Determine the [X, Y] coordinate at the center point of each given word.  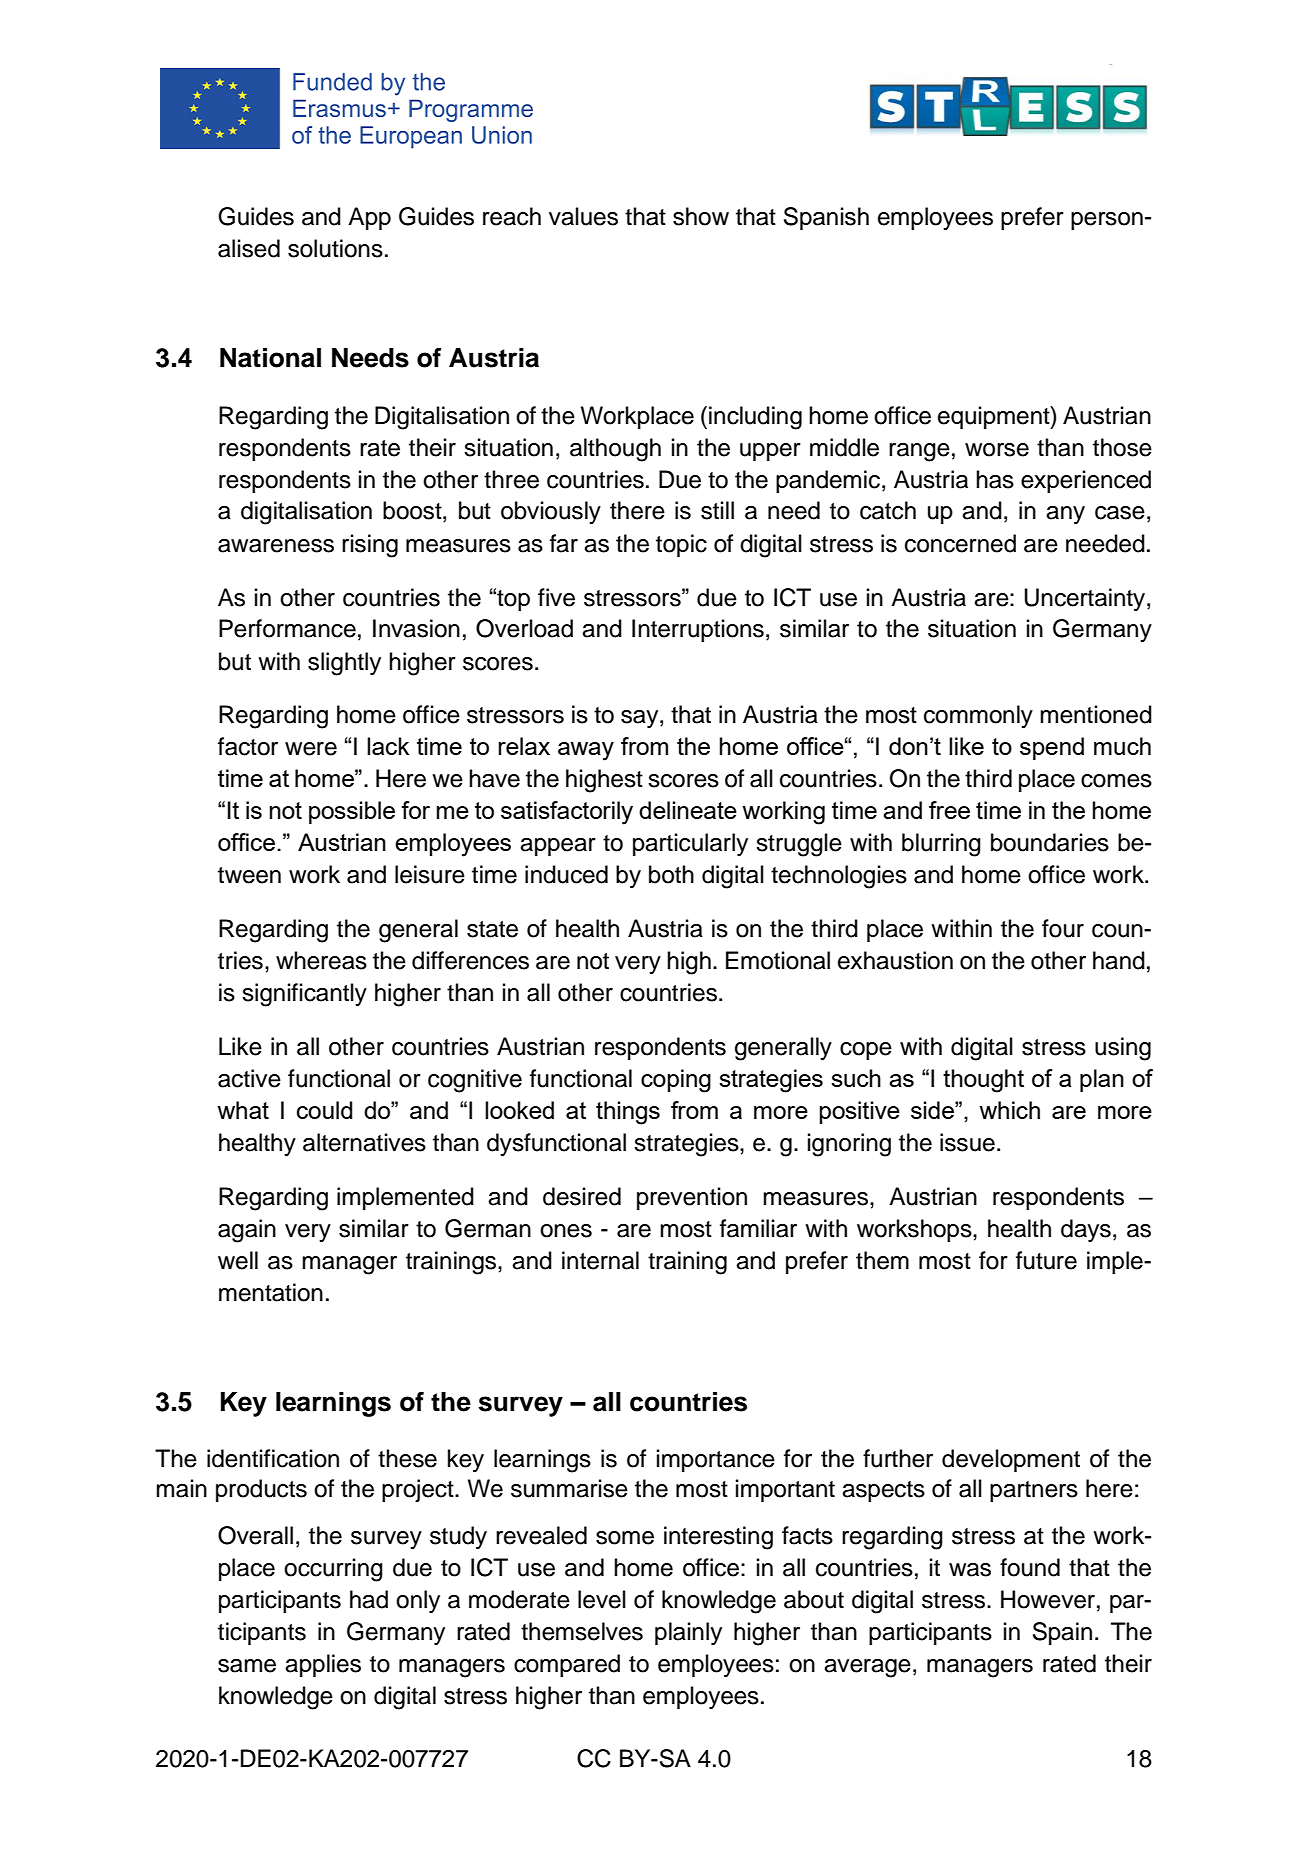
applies [323, 1665]
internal [600, 1260]
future [1046, 1260]
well [238, 1260]
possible [352, 812]
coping [676, 1081]
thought [983, 1081]
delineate [688, 810]
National [270, 358]
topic [681, 545]
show [701, 216]
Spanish [826, 218]
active [249, 1078]
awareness [276, 546]
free [949, 810]
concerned [960, 543]
